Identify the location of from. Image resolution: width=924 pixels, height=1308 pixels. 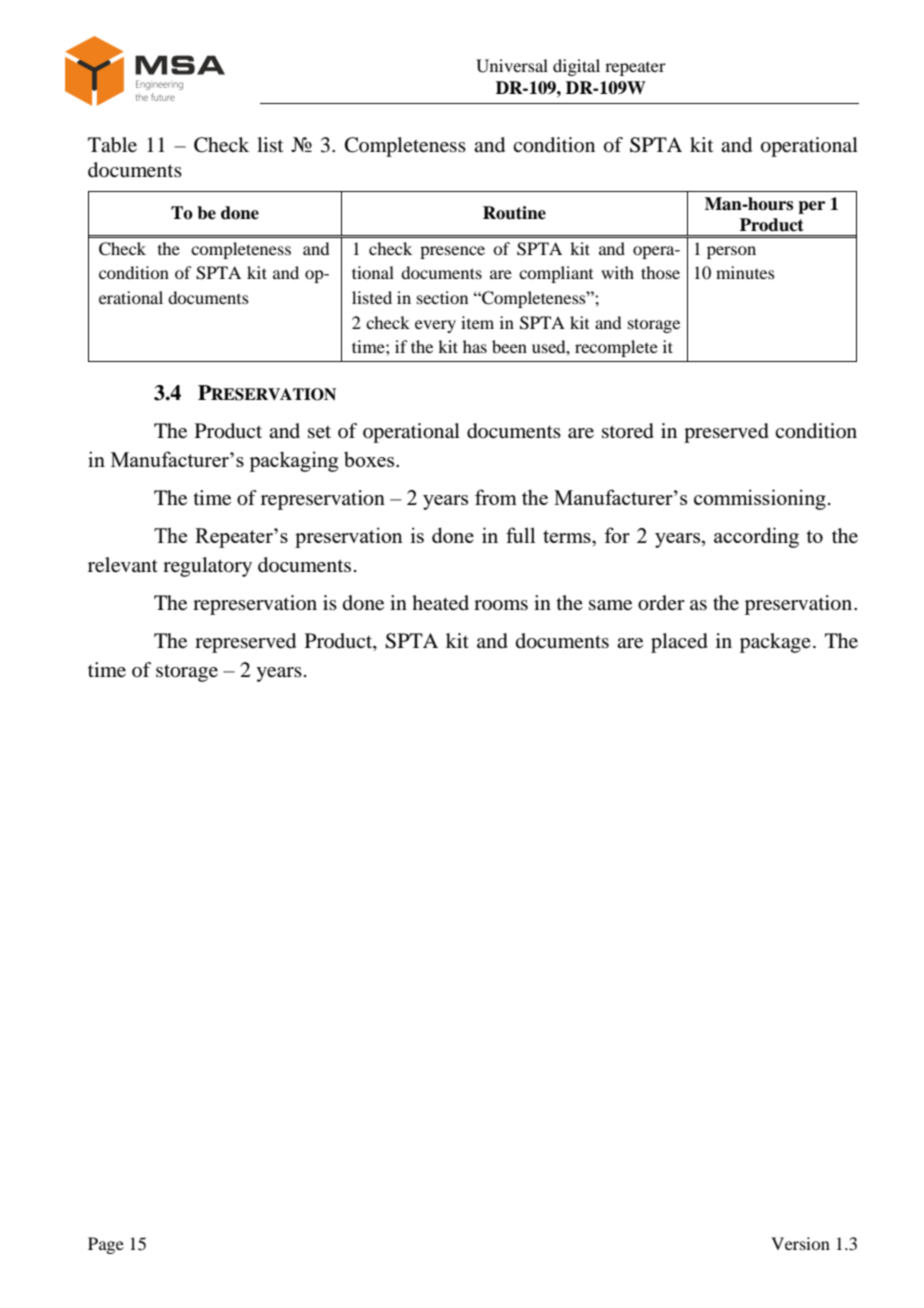
(496, 497).
